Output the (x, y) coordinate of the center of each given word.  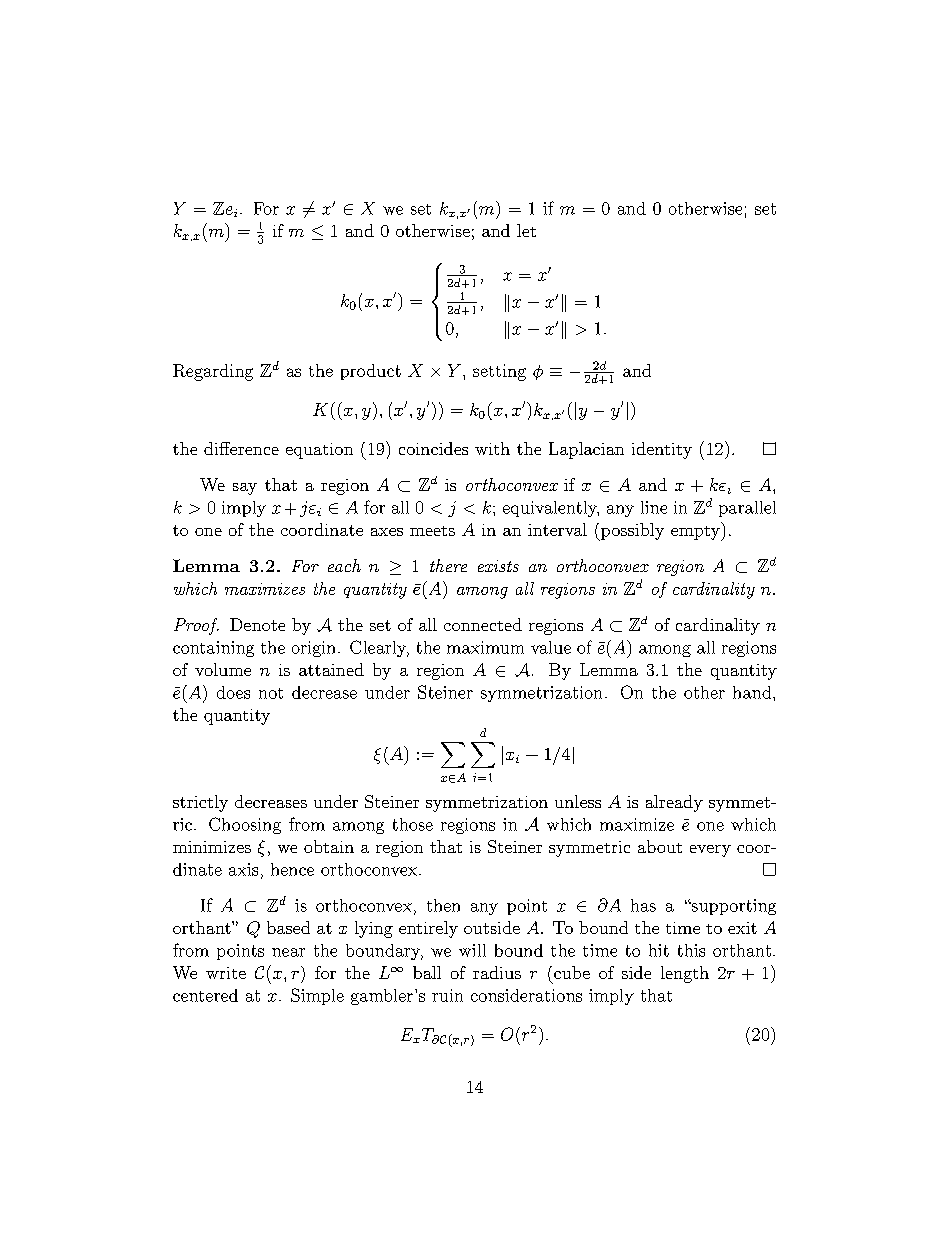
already (674, 803)
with (492, 448)
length (685, 974)
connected (483, 624)
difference (241, 448)
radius (497, 972)
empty (696, 531)
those (413, 824)
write (226, 973)
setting (499, 372)
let (526, 230)
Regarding (213, 372)
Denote (257, 624)
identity (662, 450)
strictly (200, 803)
